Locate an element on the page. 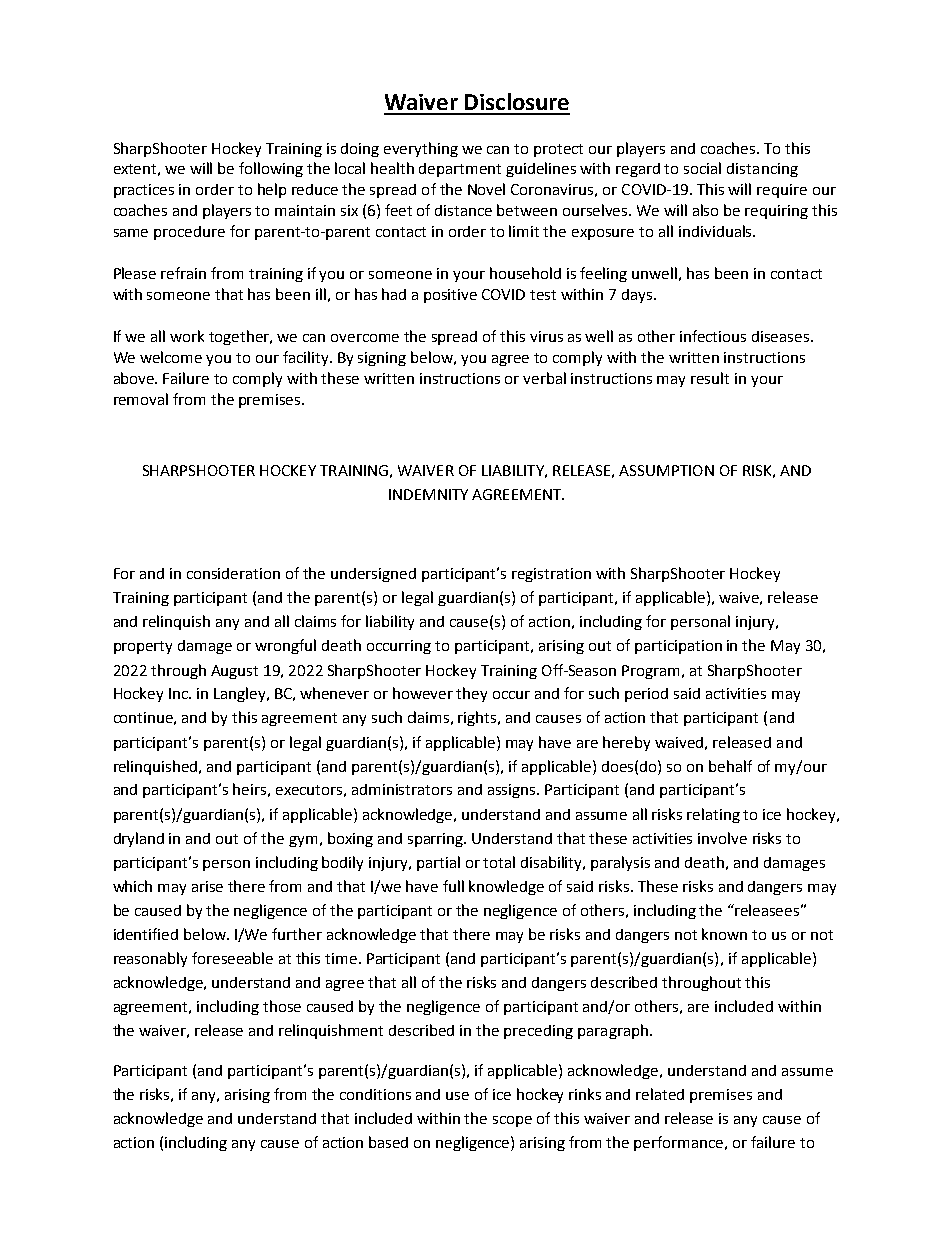 This document has height=1233, width=952. participation is located at coordinates (678, 647).
